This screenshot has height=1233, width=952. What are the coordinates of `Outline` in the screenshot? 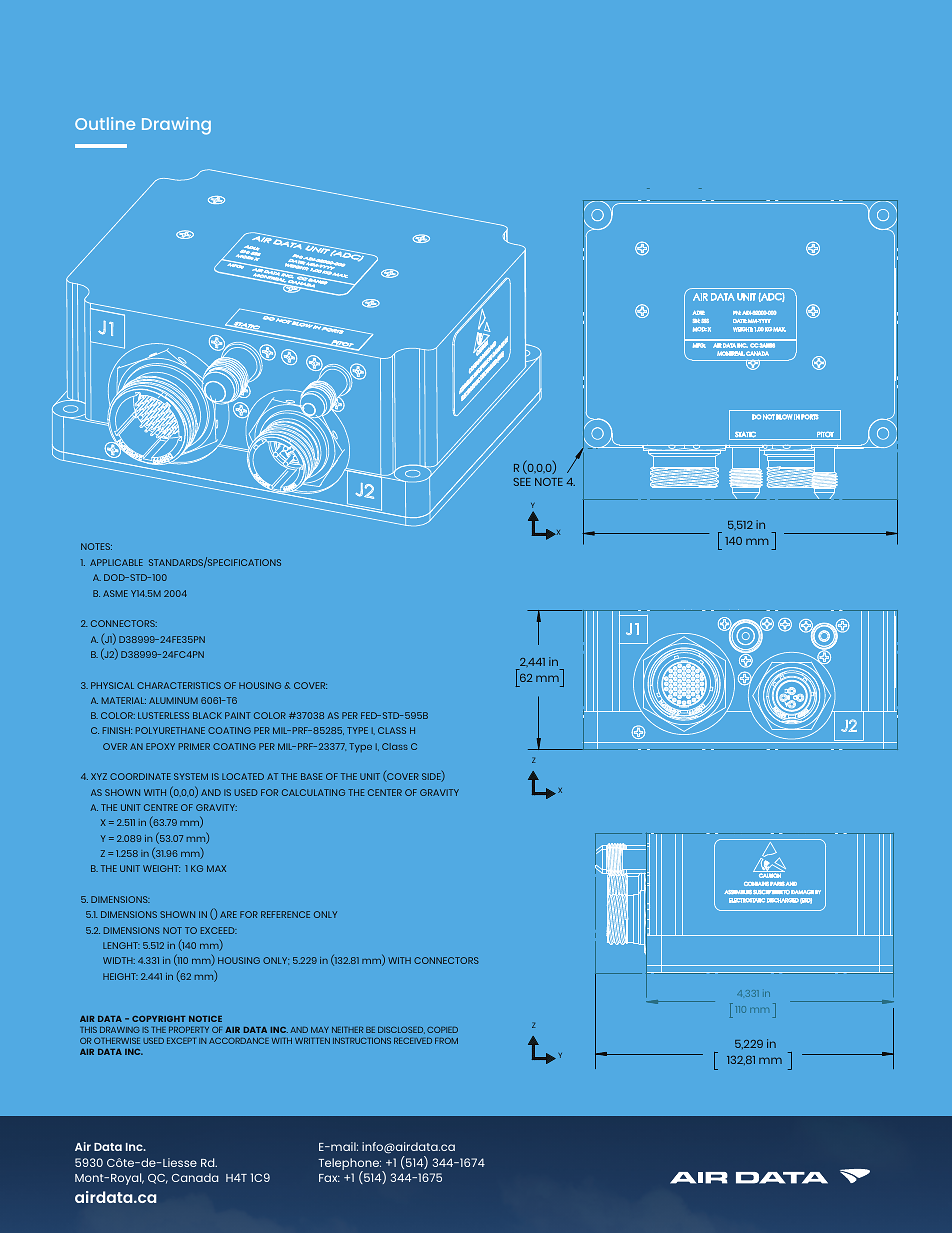 It's located at (105, 123).
